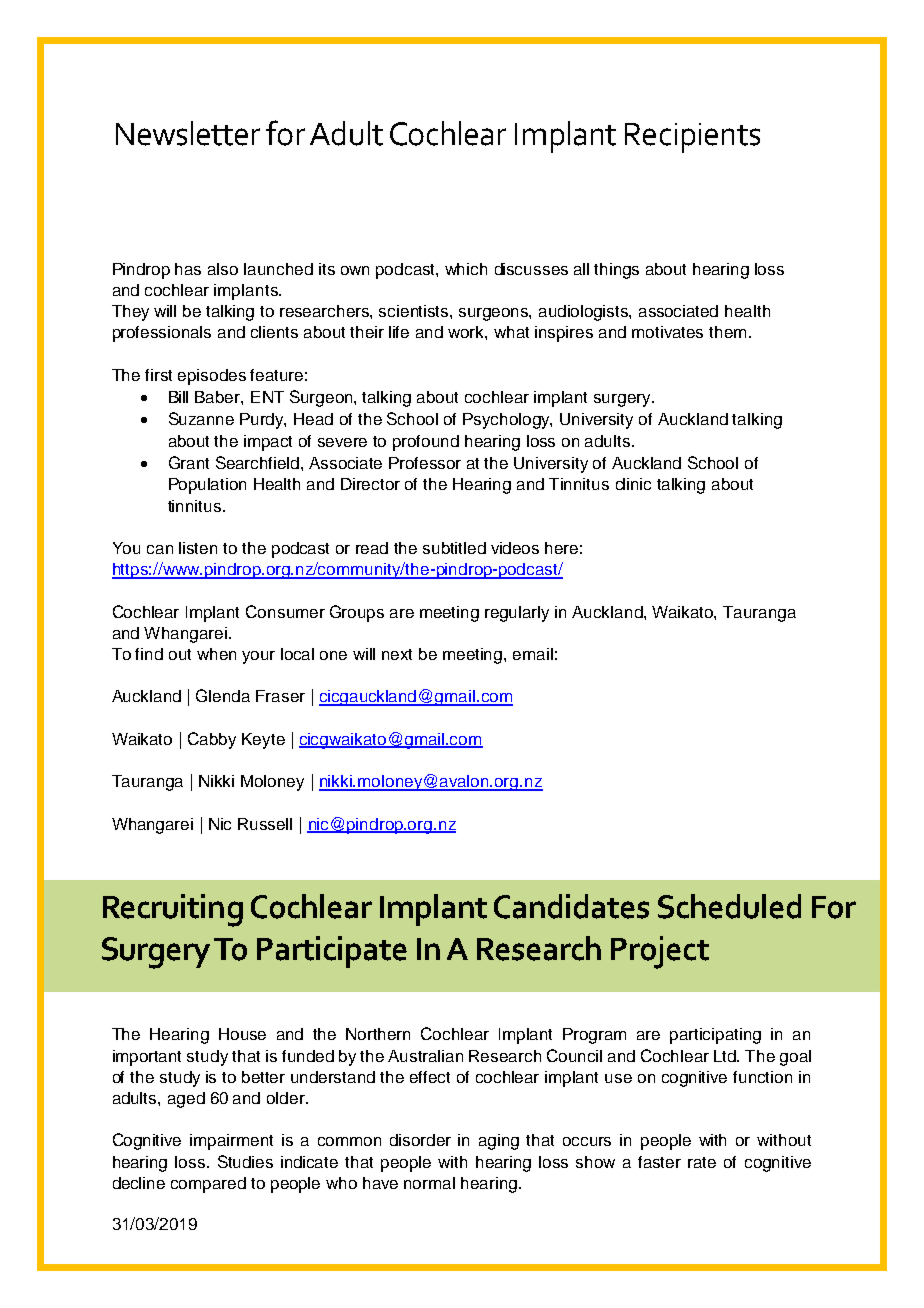  What do you see at coordinates (216, 654) in the screenshot?
I see `when` at bounding box center [216, 654].
